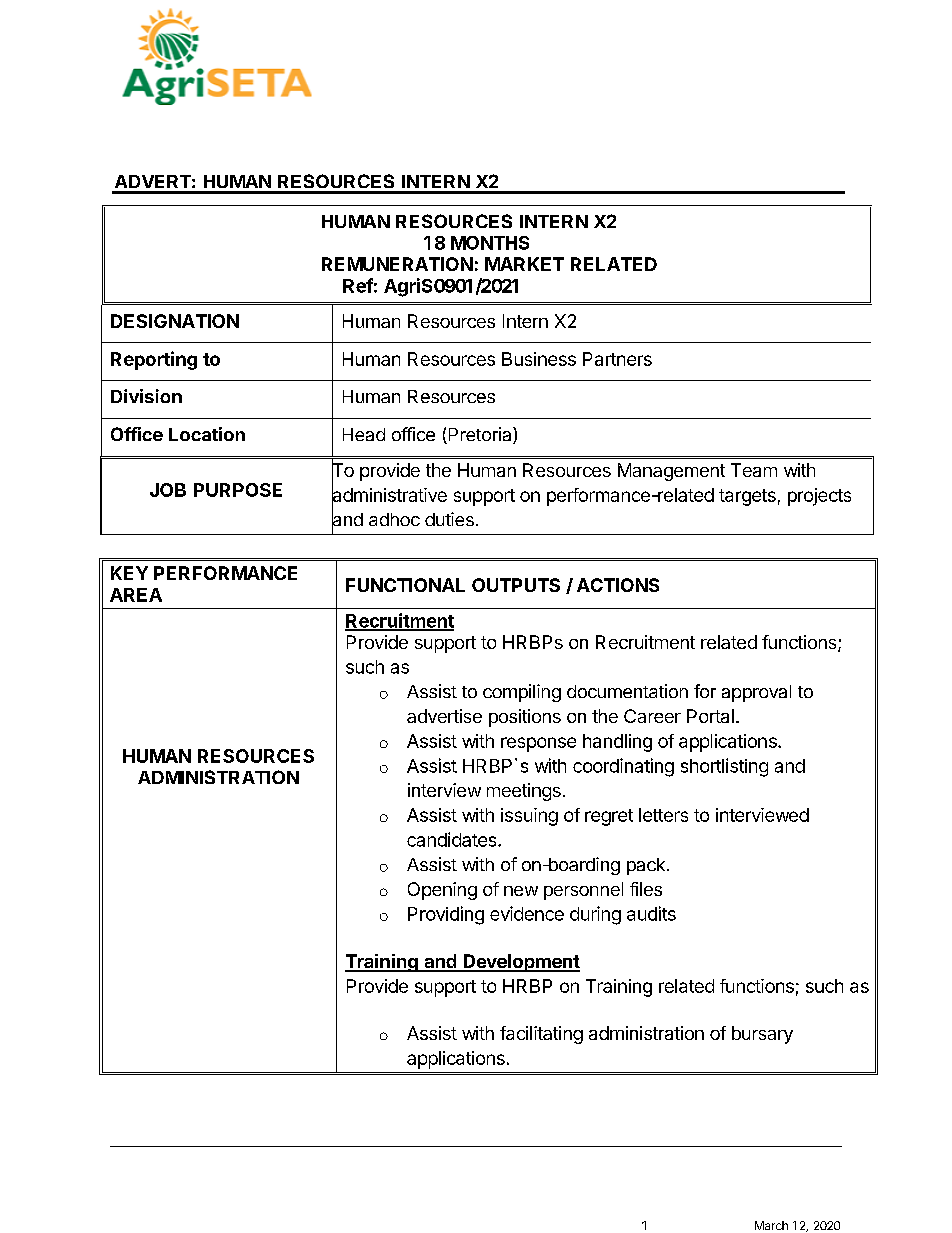  I want to click on facilitating, so click(541, 1035).
